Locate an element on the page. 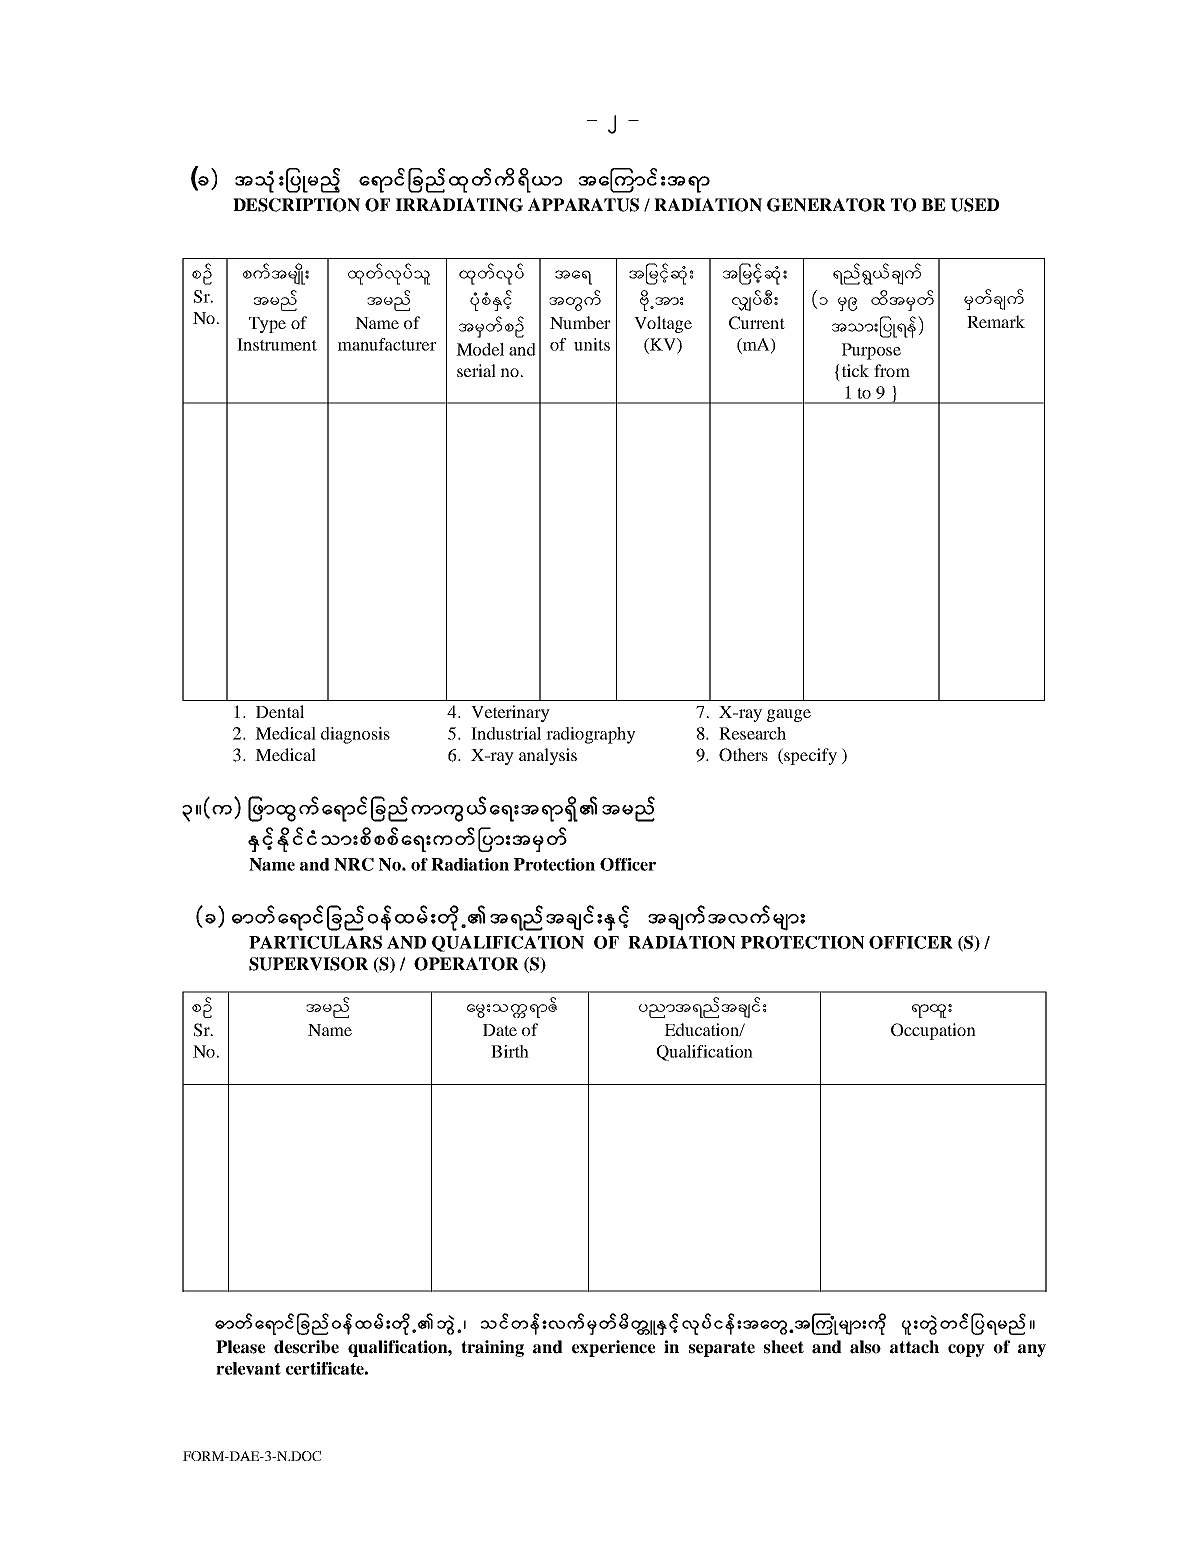  USED is located at coordinates (975, 205).
